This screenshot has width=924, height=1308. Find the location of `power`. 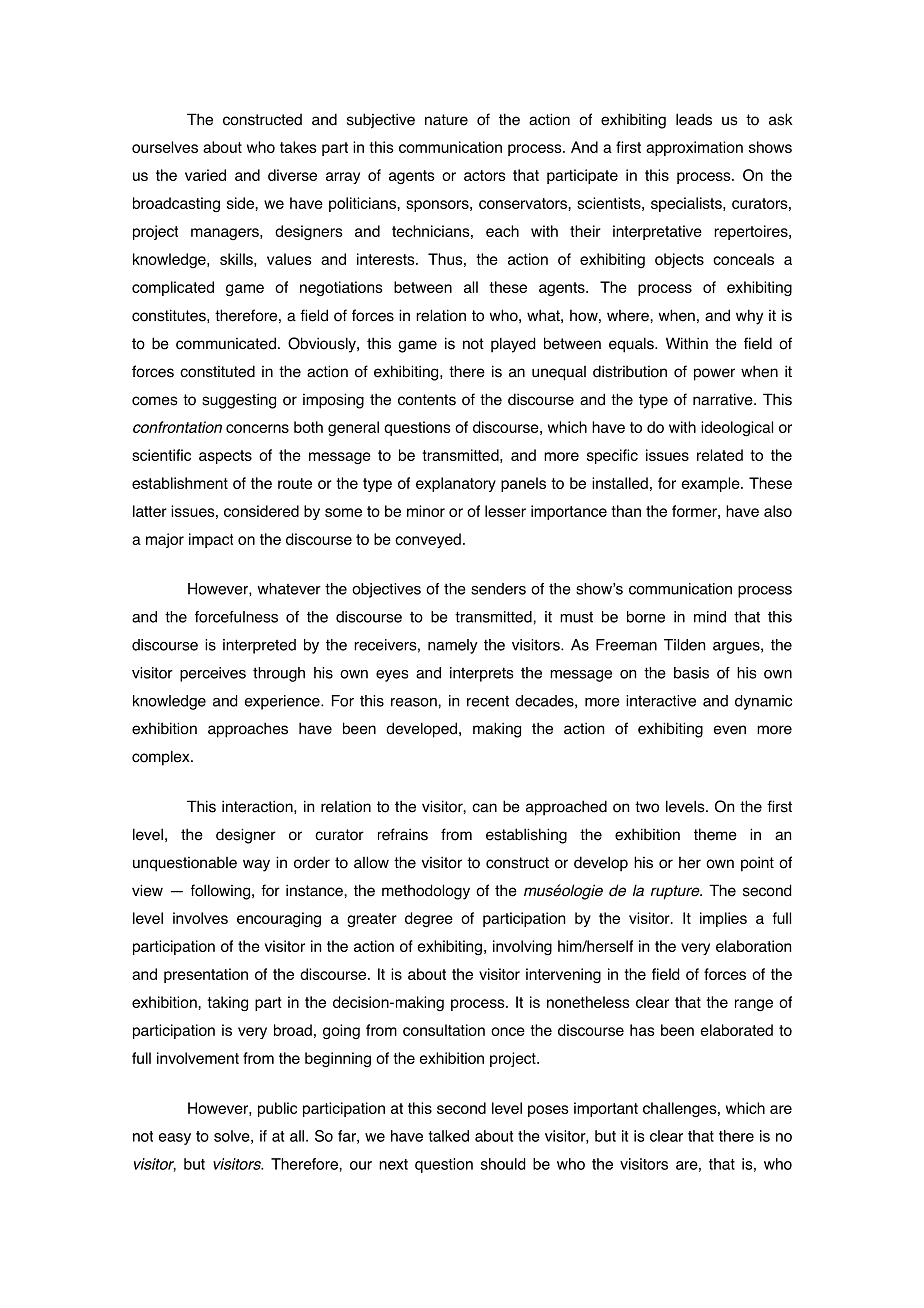

power is located at coordinates (714, 374).
